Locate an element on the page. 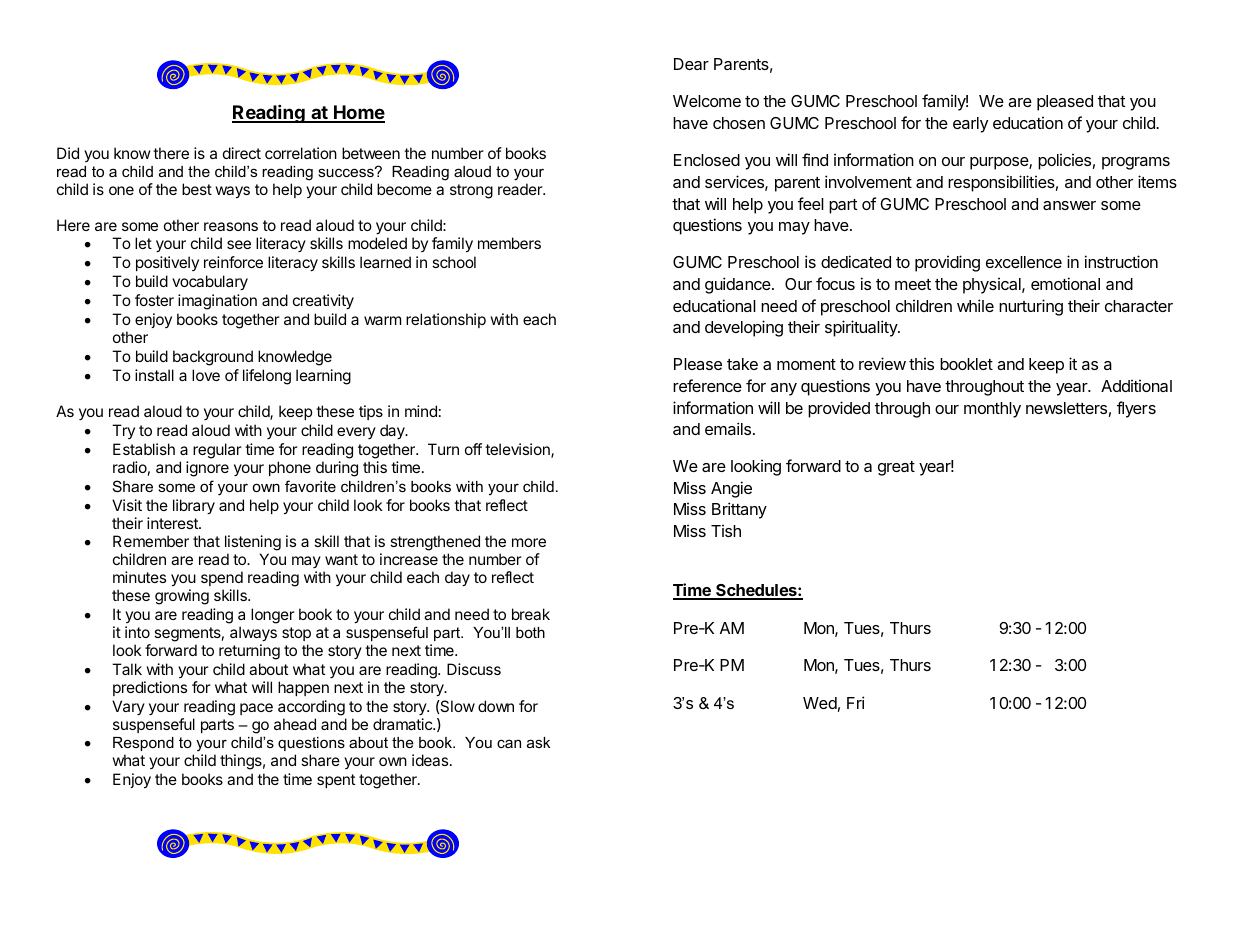  early is located at coordinates (970, 125).
